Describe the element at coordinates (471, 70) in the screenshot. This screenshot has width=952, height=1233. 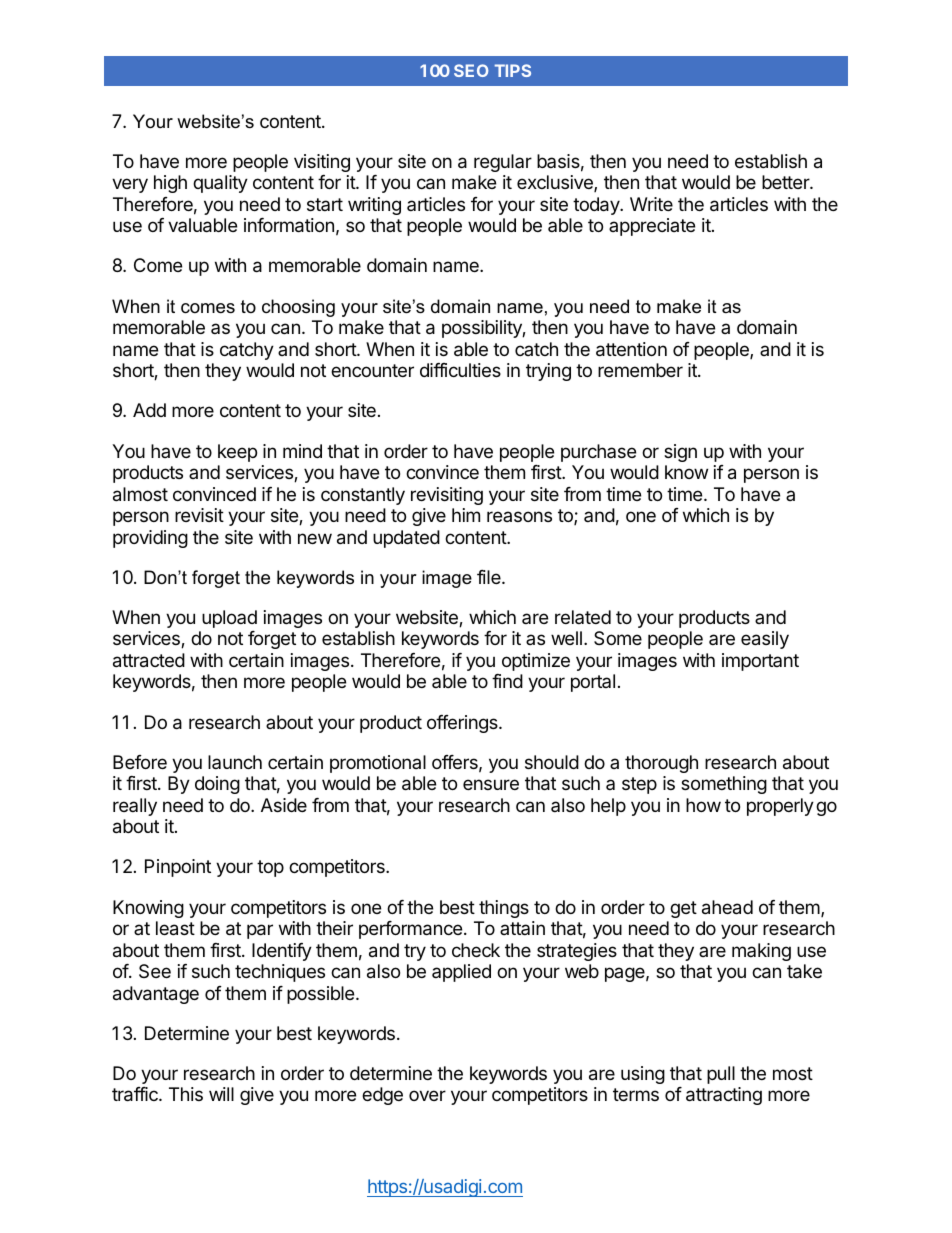
I see `SEO` at that location.
